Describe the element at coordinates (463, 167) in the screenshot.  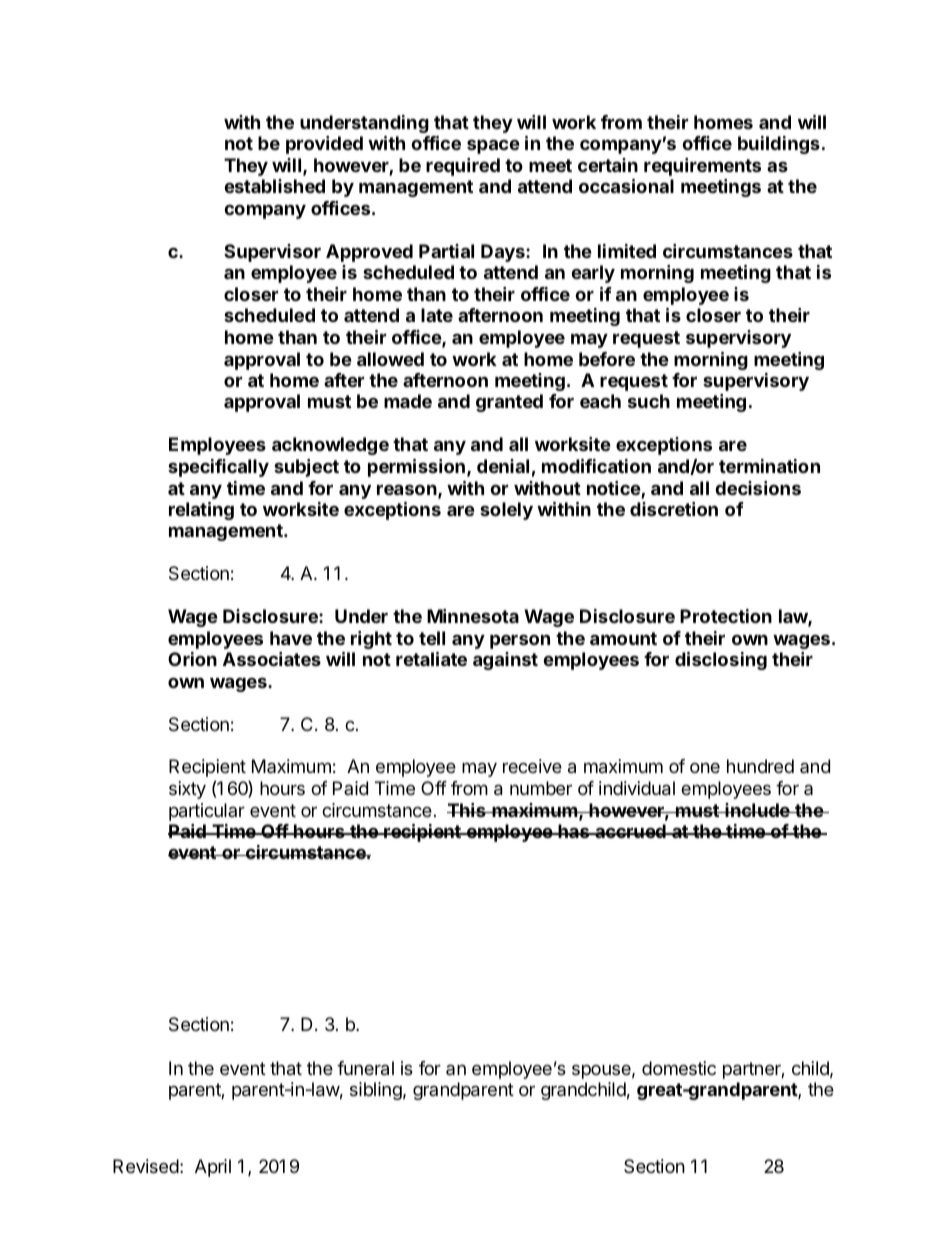
I see `required` at that location.
